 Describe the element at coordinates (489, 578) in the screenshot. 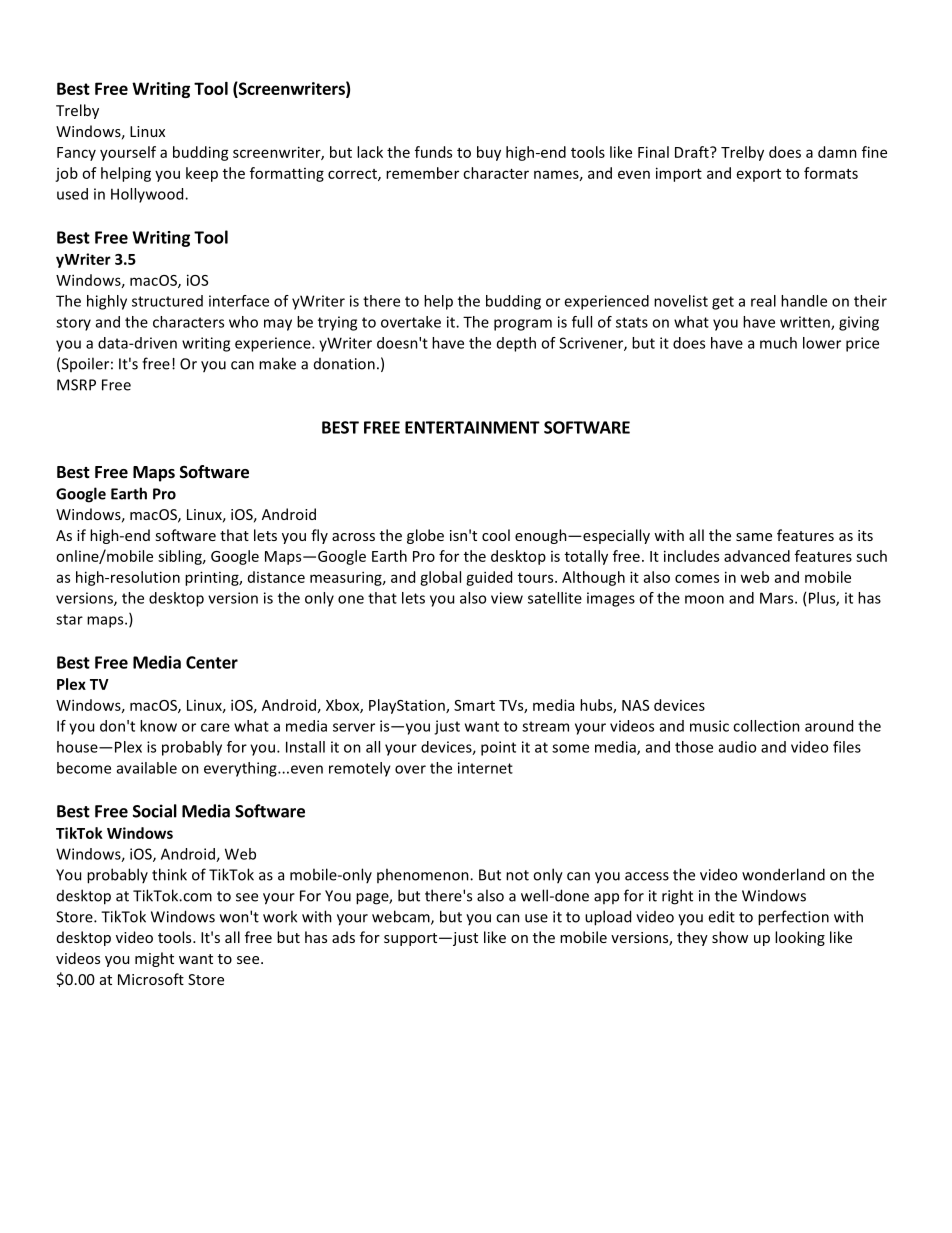

I see `guided` at that location.
